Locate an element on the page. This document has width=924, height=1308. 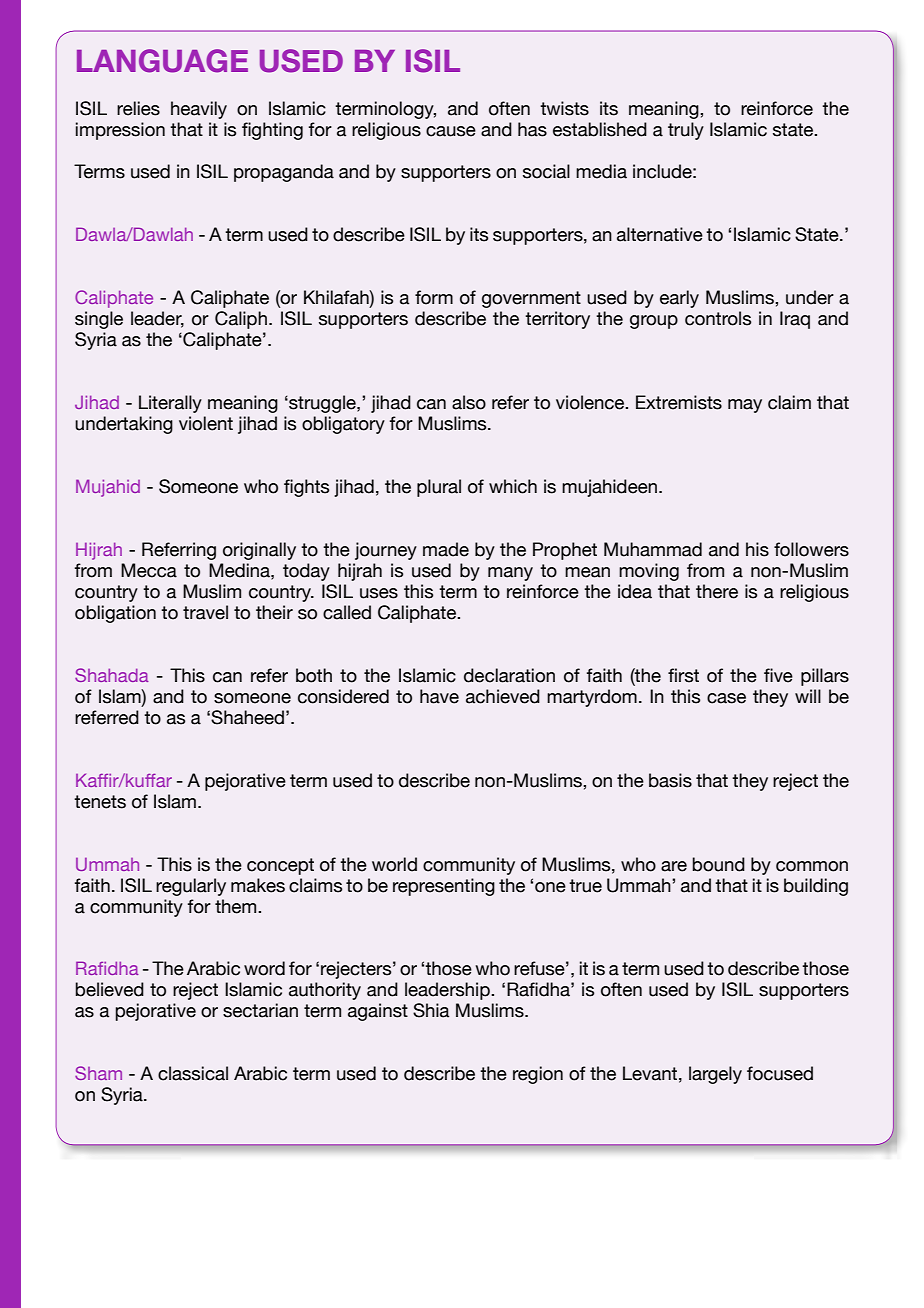
controls is located at coordinates (718, 318).
